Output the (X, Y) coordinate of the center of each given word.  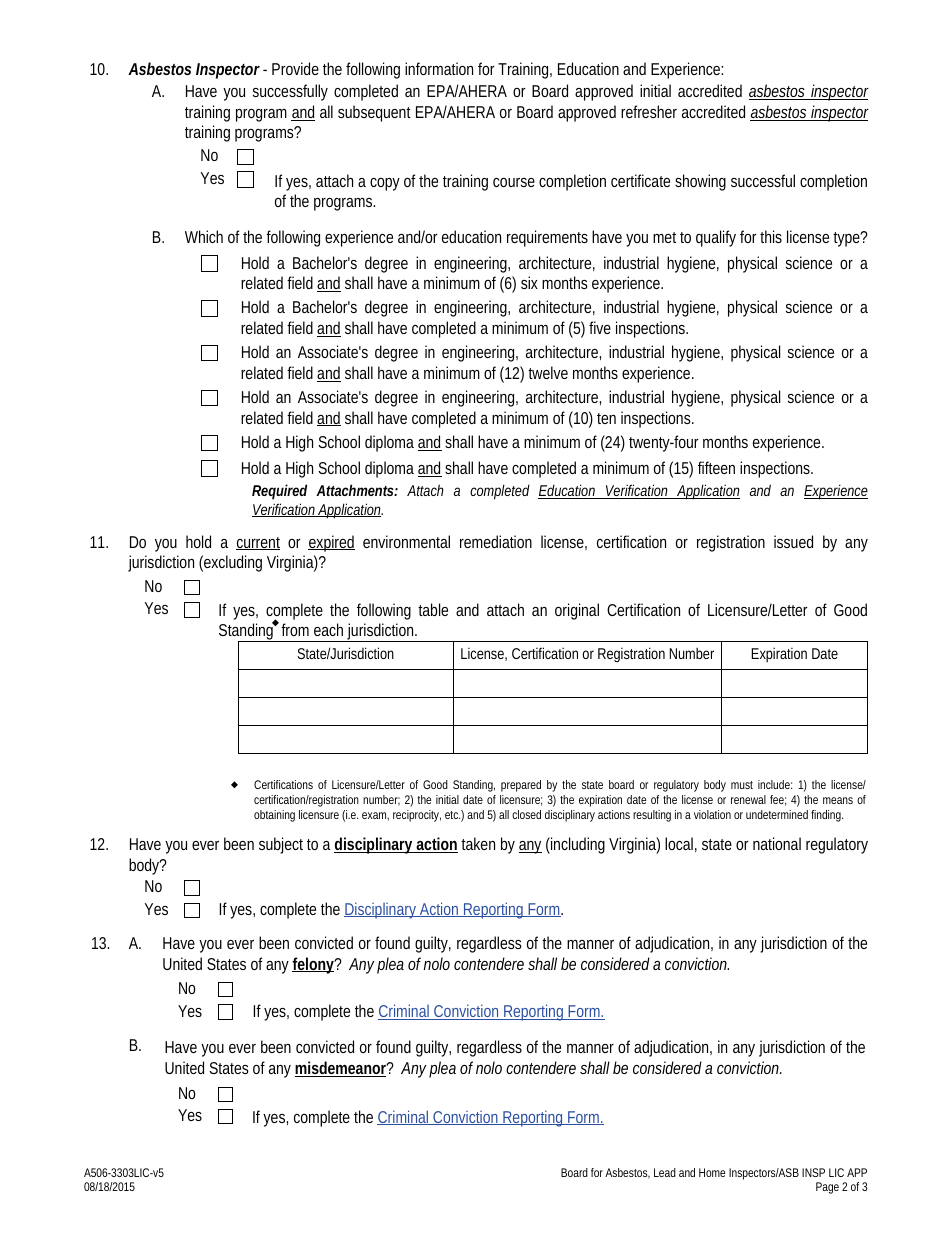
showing (700, 182)
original (577, 611)
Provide (295, 68)
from (295, 629)
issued (793, 541)
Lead (665, 1172)
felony (314, 965)
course (514, 182)
